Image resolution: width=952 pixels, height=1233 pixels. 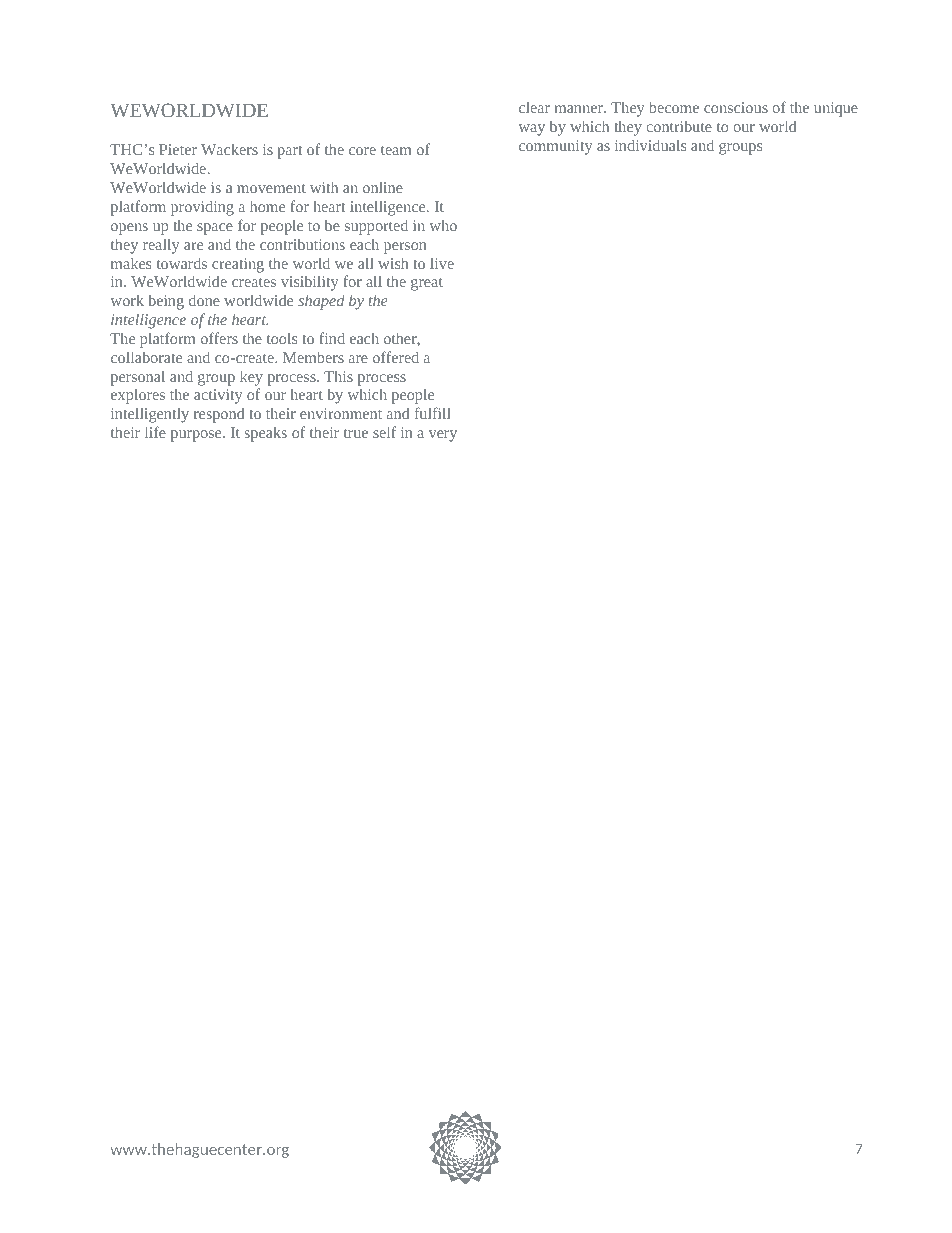 What do you see at coordinates (534, 107) in the screenshot?
I see `clear` at bounding box center [534, 107].
